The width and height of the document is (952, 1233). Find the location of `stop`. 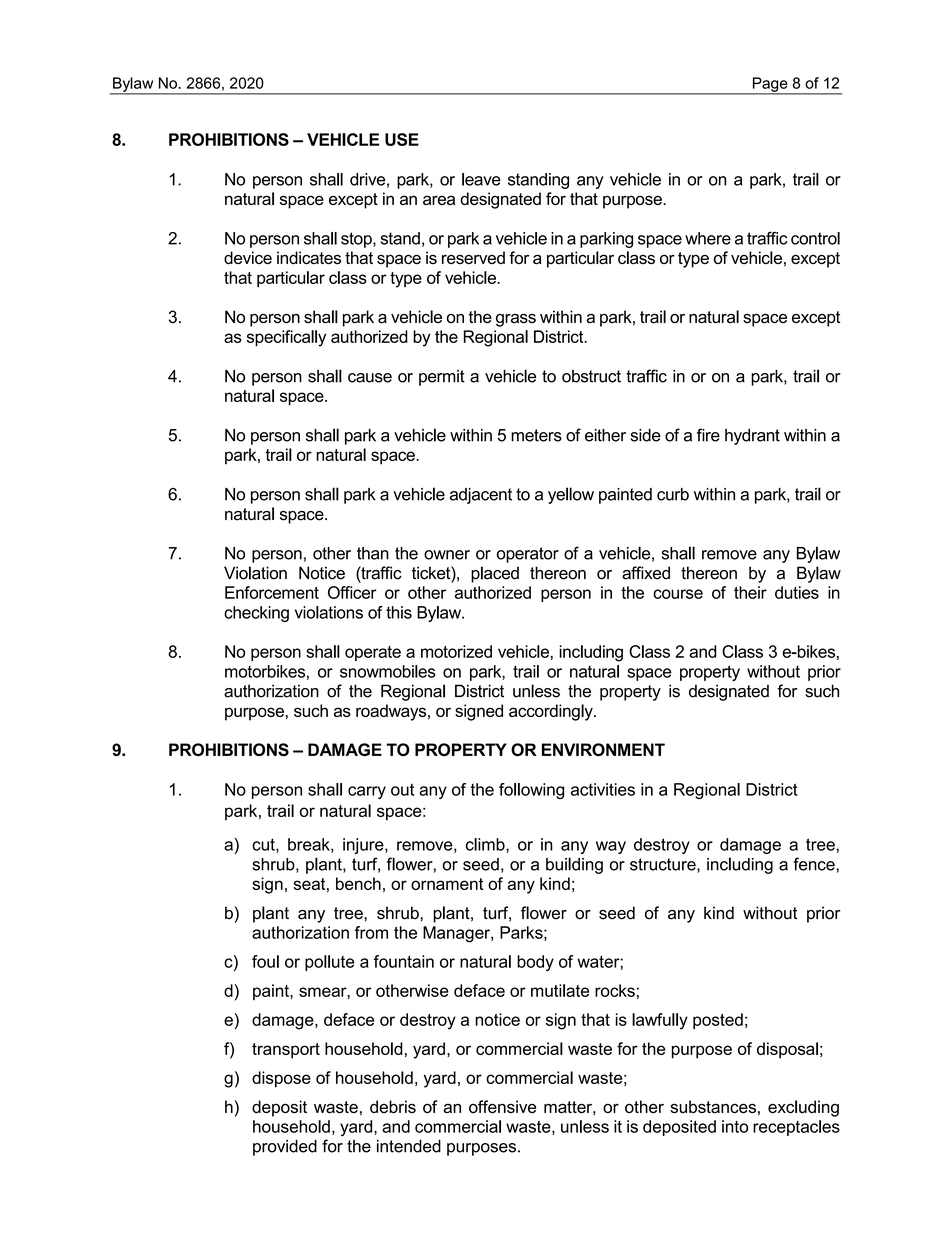

stop is located at coordinates (357, 240).
